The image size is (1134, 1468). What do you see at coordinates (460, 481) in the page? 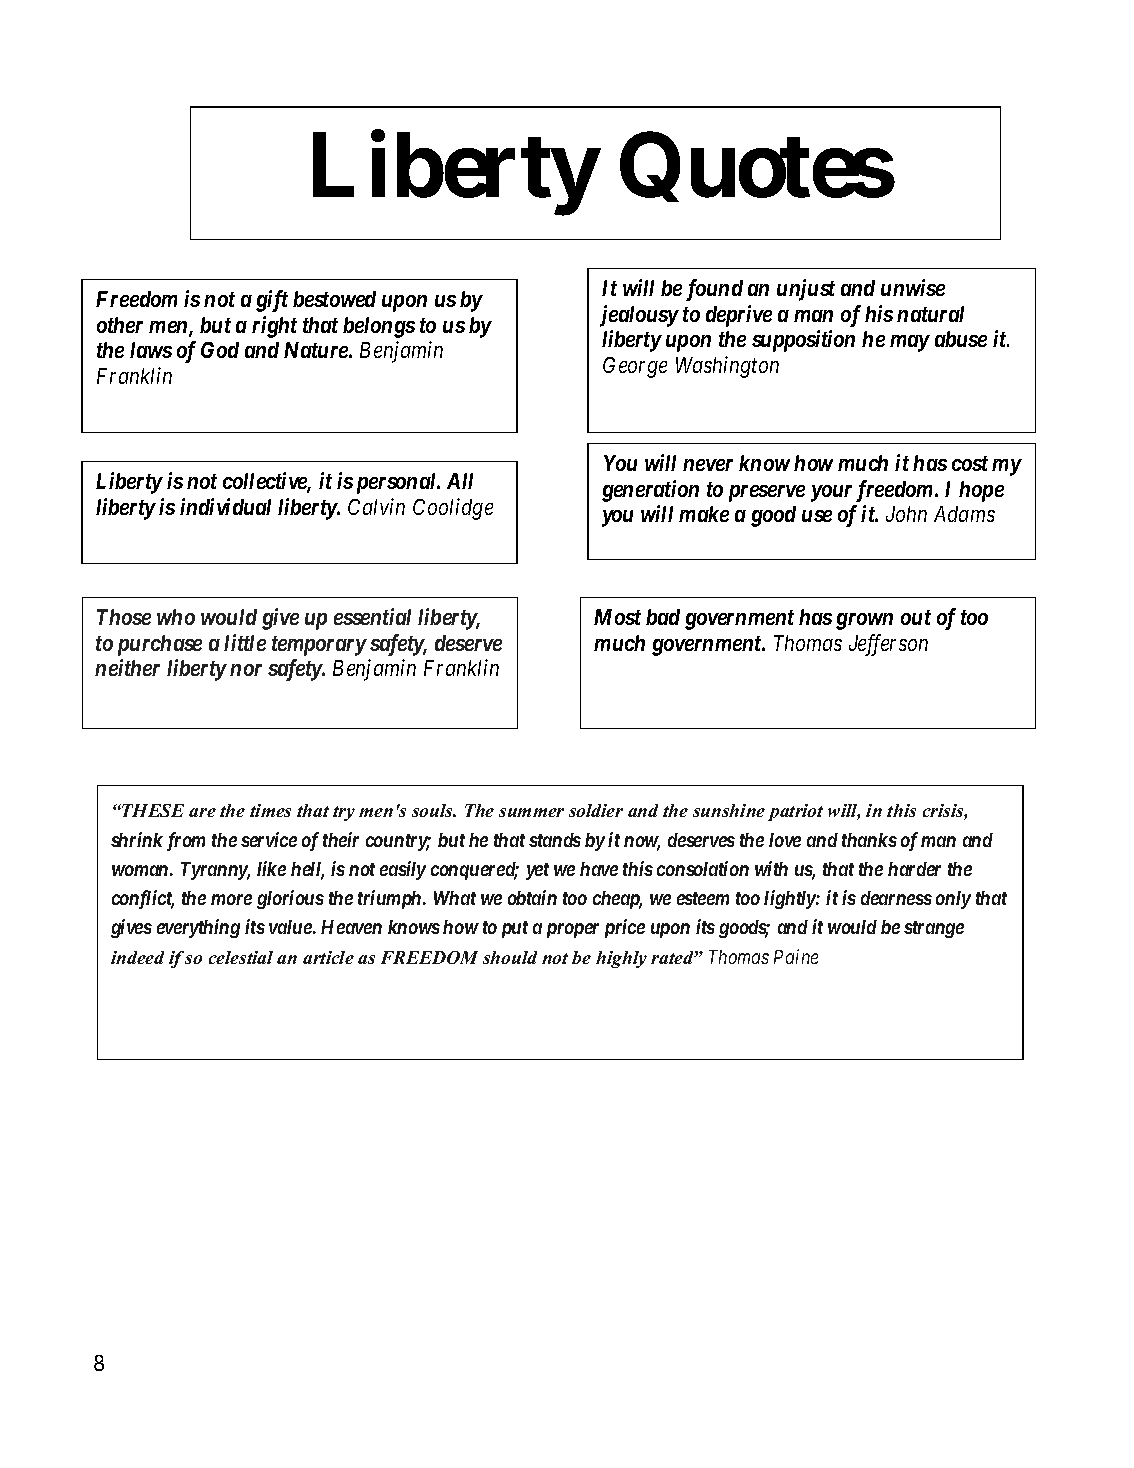
I see `All` at bounding box center [460, 481].
